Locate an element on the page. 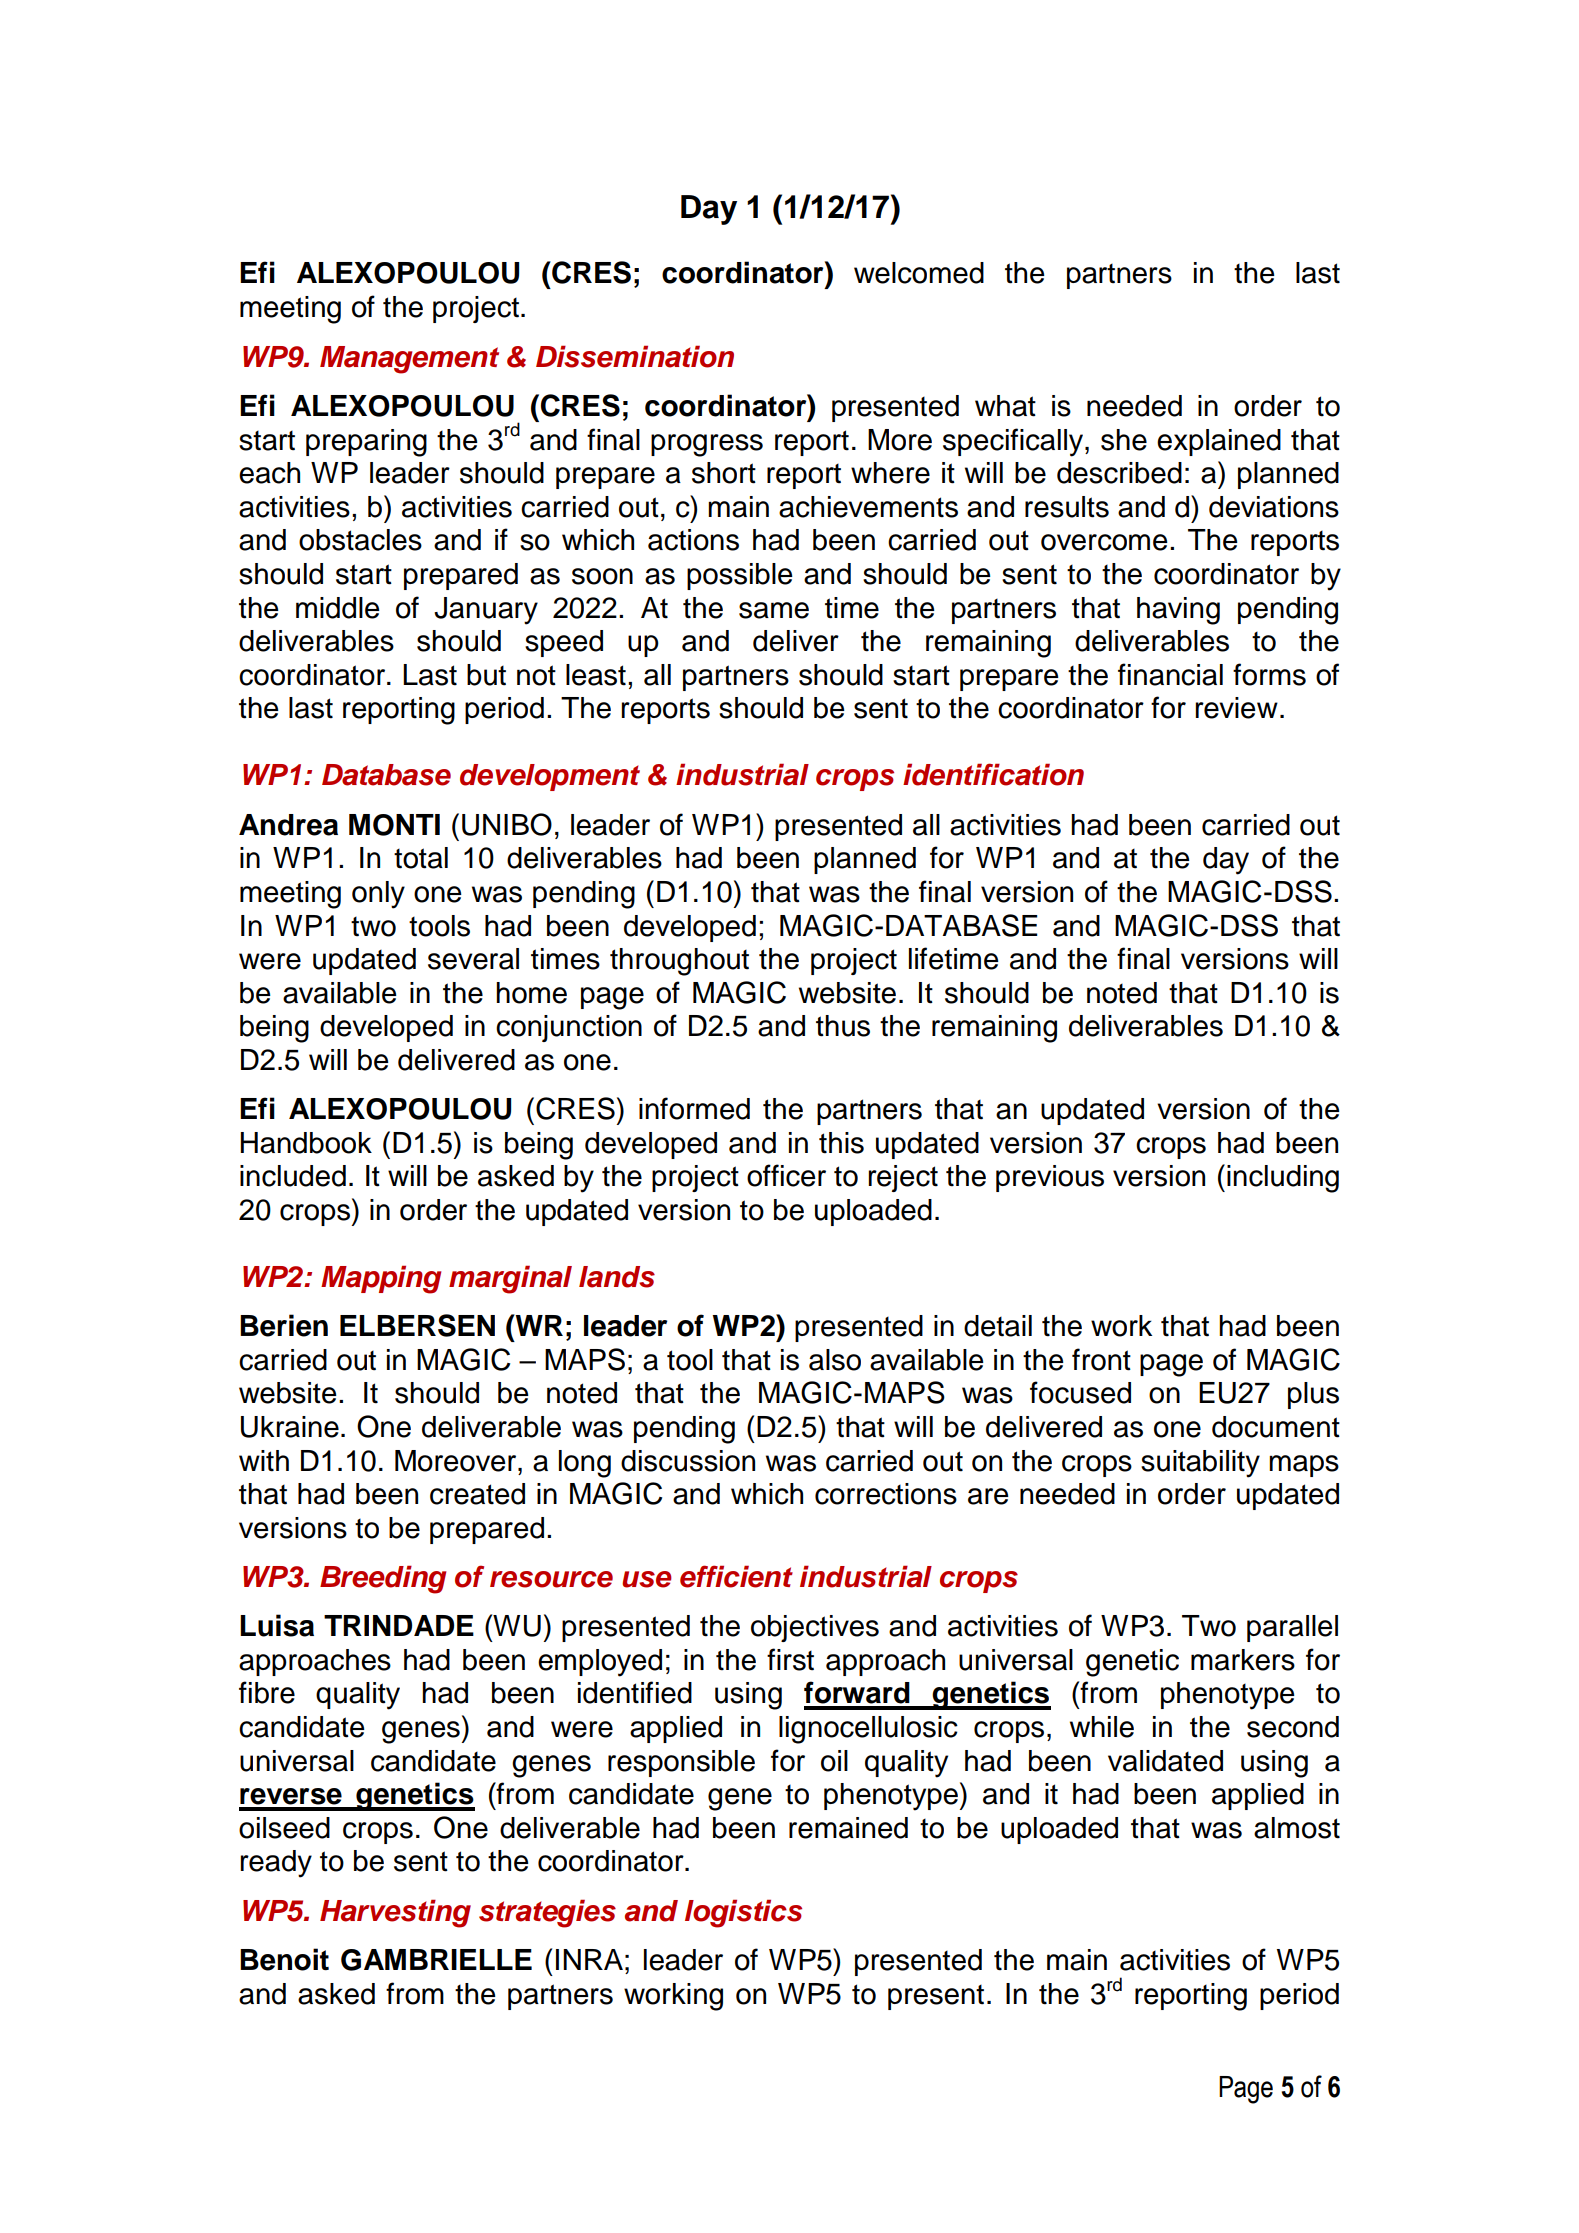 Image resolution: width=1579 pixels, height=2233 pixels. explained is located at coordinates (1219, 442).
